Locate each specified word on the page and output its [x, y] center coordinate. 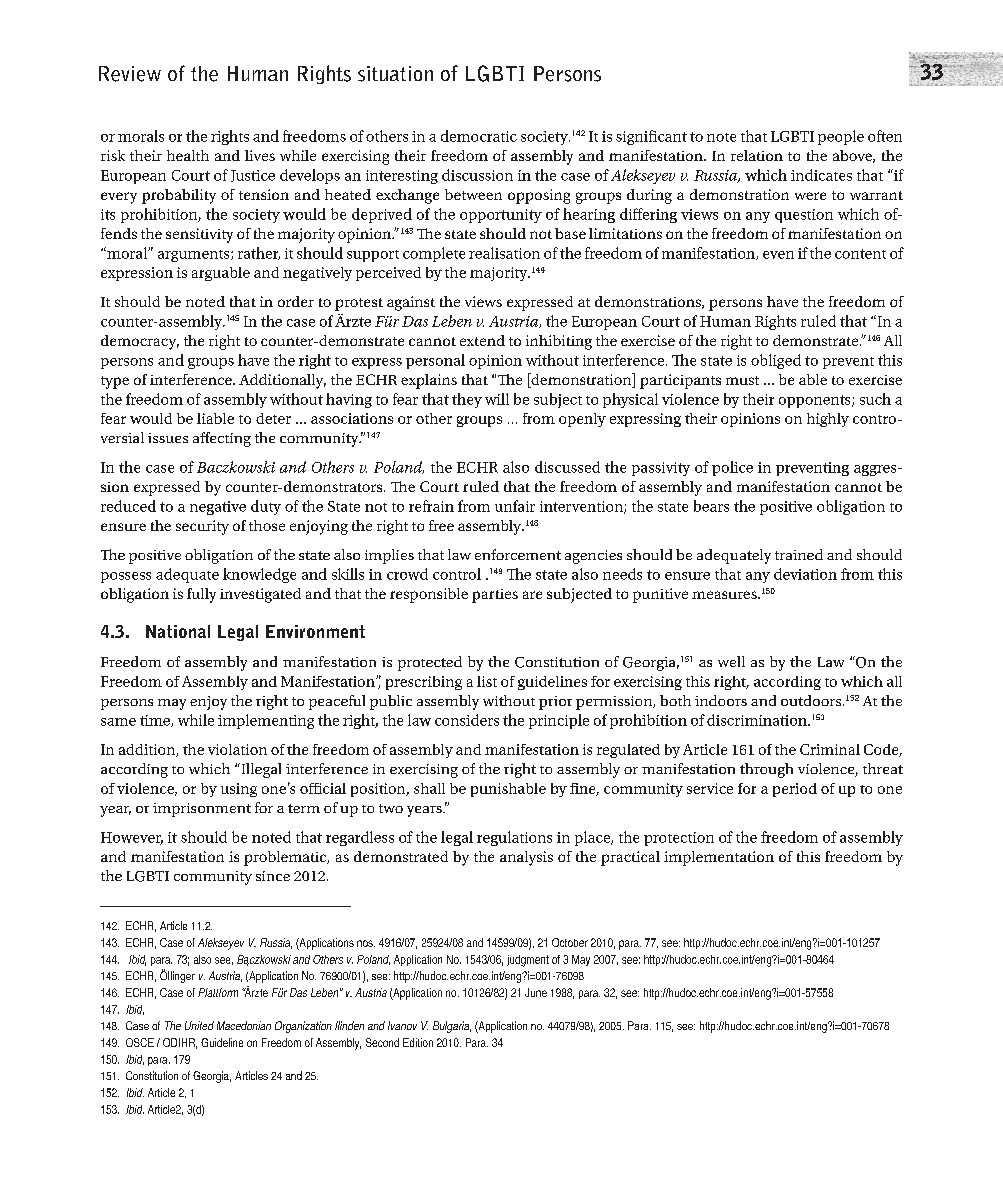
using [239, 790]
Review [130, 74]
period [795, 790]
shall [429, 788]
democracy [140, 342]
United [199, 1025]
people [841, 137]
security [202, 527]
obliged [776, 361]
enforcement [518, 554]
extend [482, 340]
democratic [479, 136]
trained [799, 554]
